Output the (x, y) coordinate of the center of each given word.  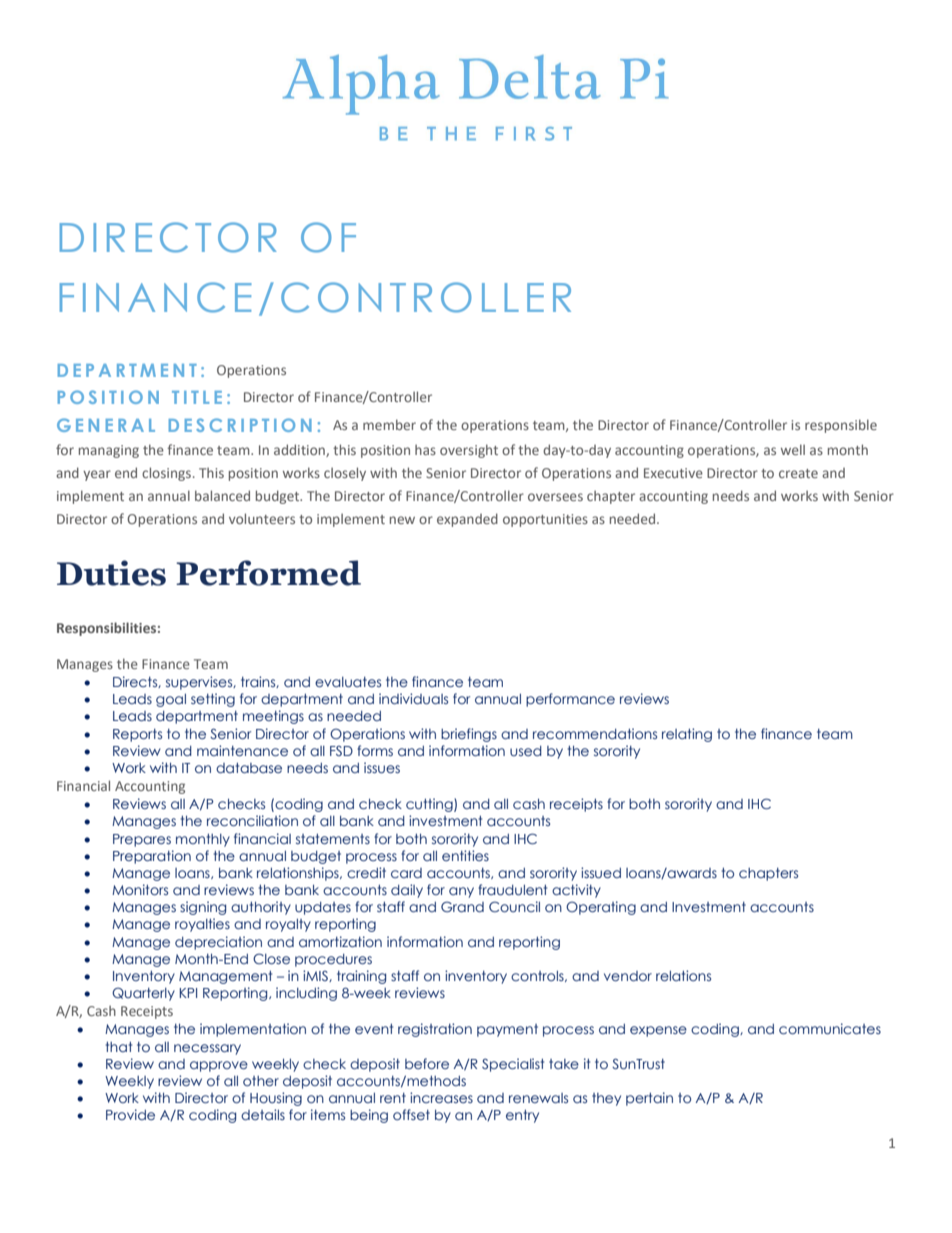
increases (441, 1097)
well (793, 449)
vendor (628, 976)
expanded (467, 520)
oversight (469, 451)
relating (687, 735)
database (249, 768)
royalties (202, 925)
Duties (111, 573)
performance (570, 700)
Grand (462, 906)
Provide (130, 1114)
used (526, 751)
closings (166, 474)
